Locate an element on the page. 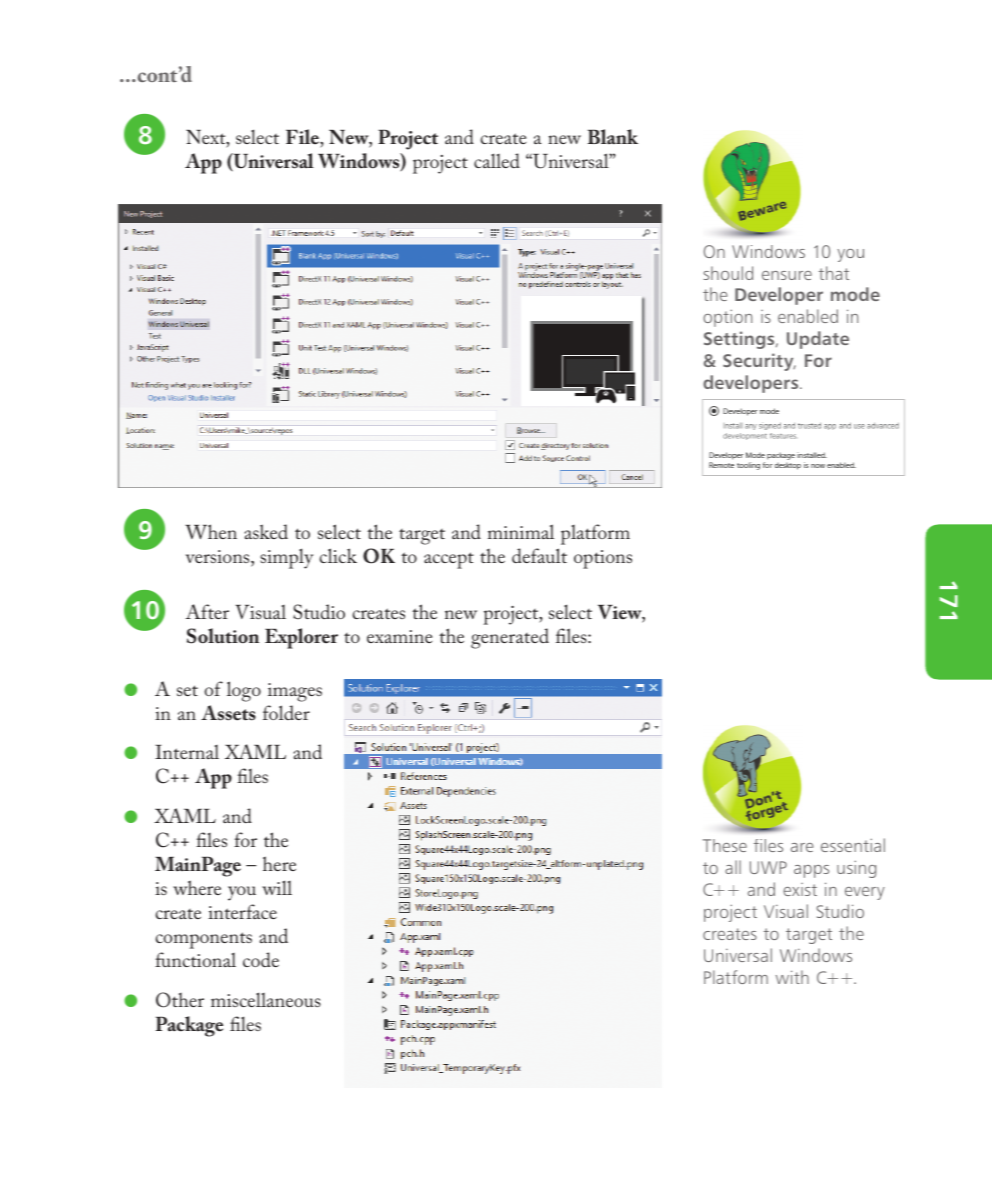 The image size is (992, 1204). code is located at coordinates (261, 959).
